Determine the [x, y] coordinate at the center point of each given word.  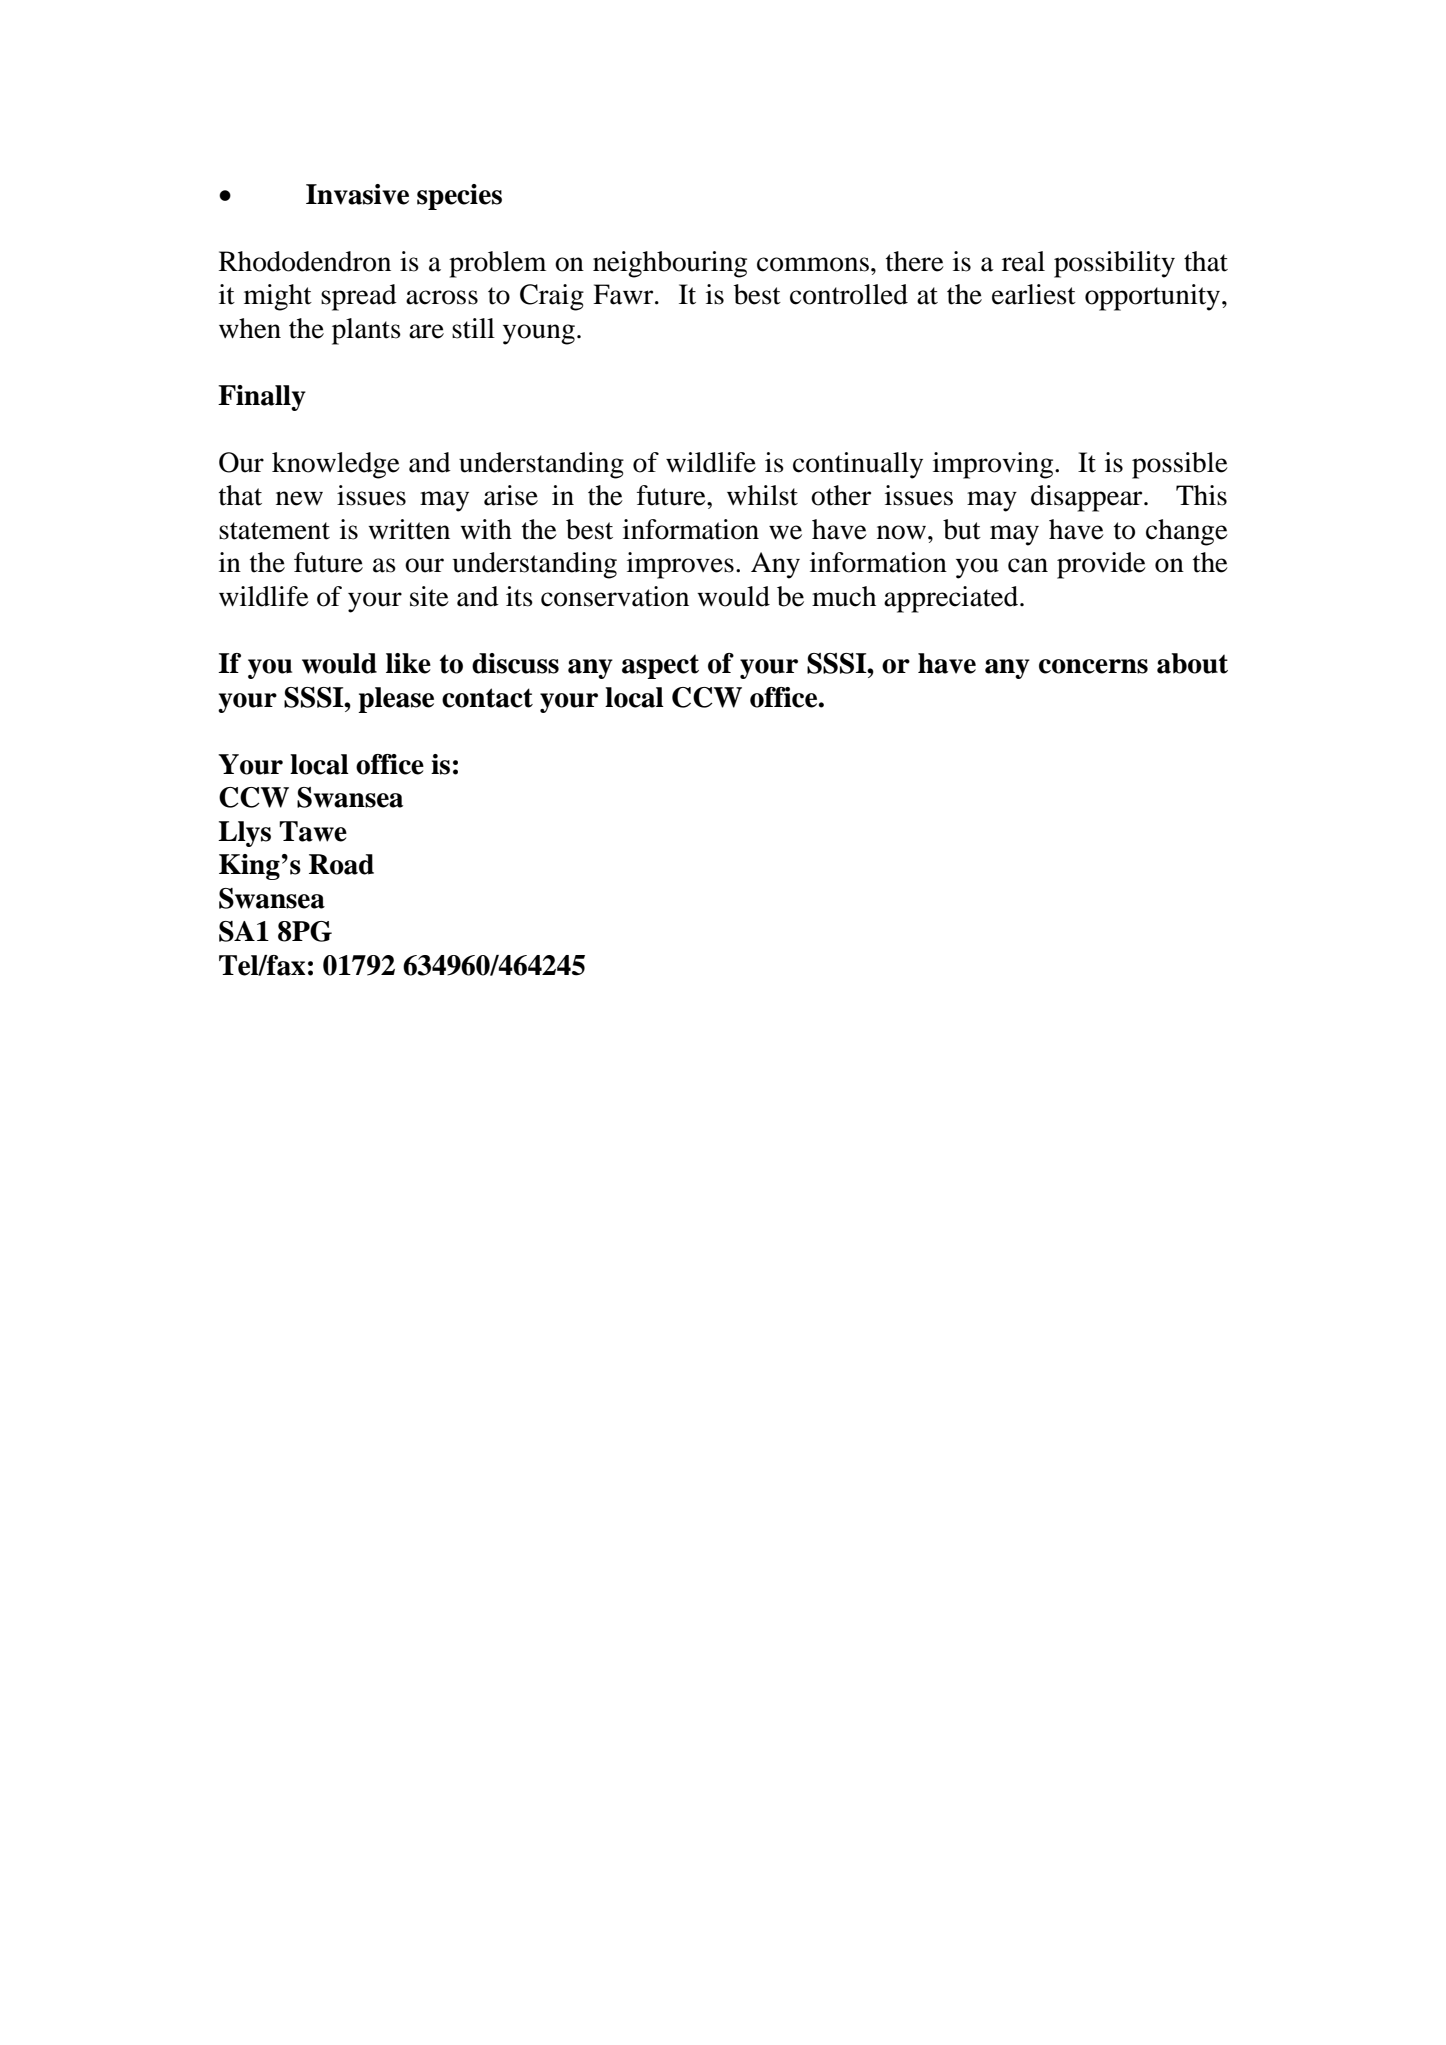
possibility [1114, 264]
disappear [1088, 498]
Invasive [357, 194]
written [409, 529]
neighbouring [670, 264]
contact [487, 698]
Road [341, 864]
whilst [762, 495]
